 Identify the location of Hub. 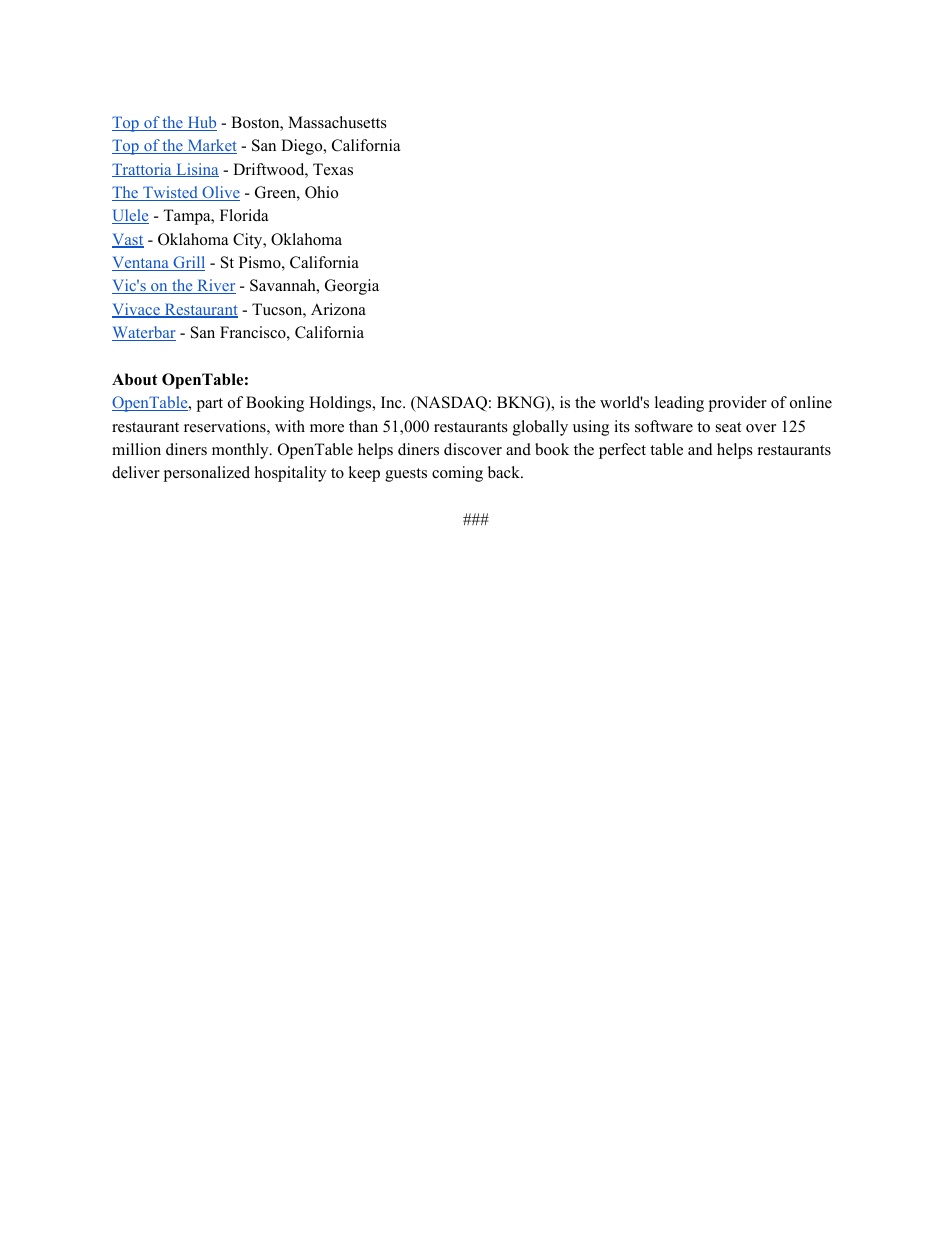
(201, 123).
